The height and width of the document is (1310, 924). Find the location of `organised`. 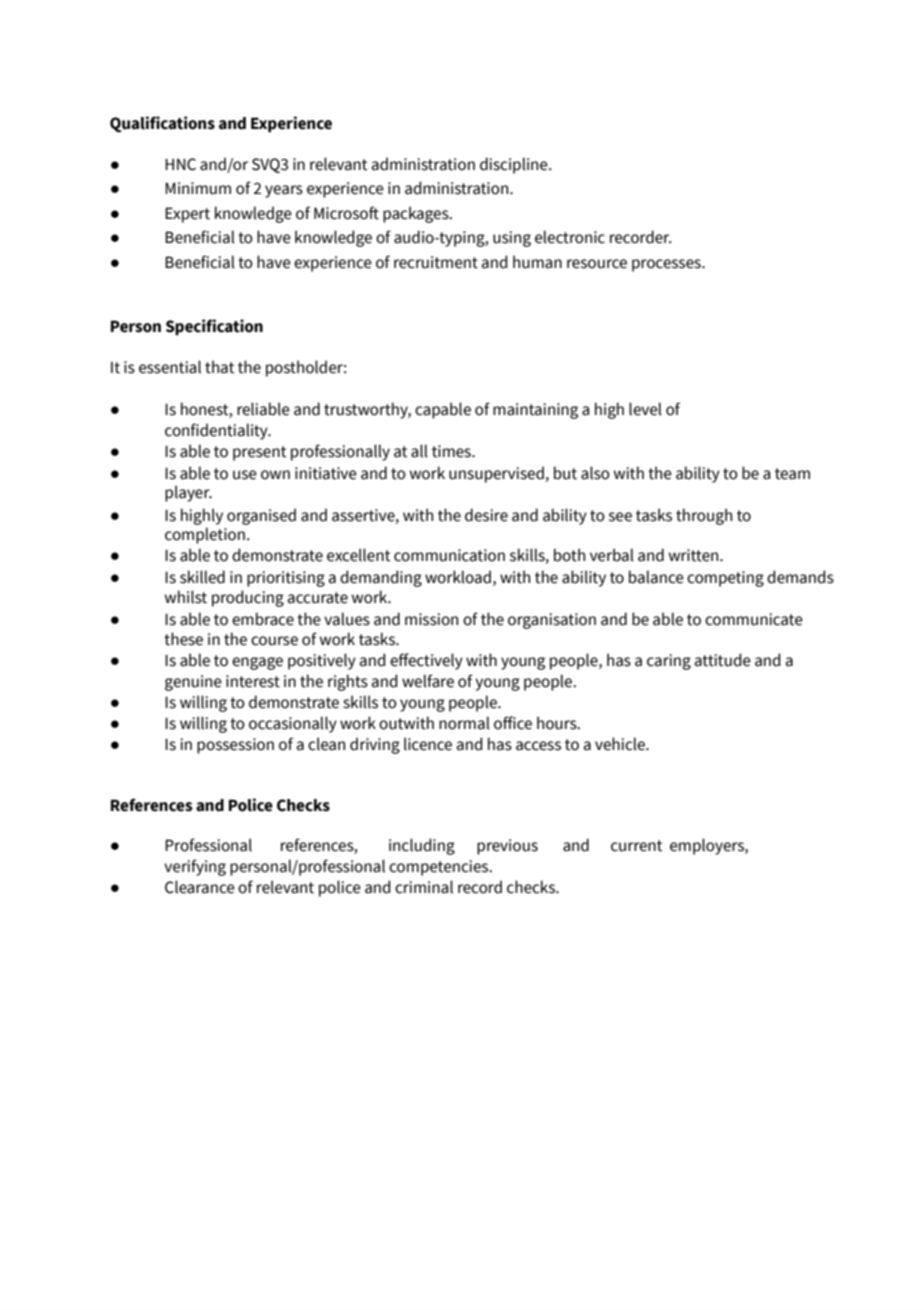

organised is located at coordinates (261, 516).
